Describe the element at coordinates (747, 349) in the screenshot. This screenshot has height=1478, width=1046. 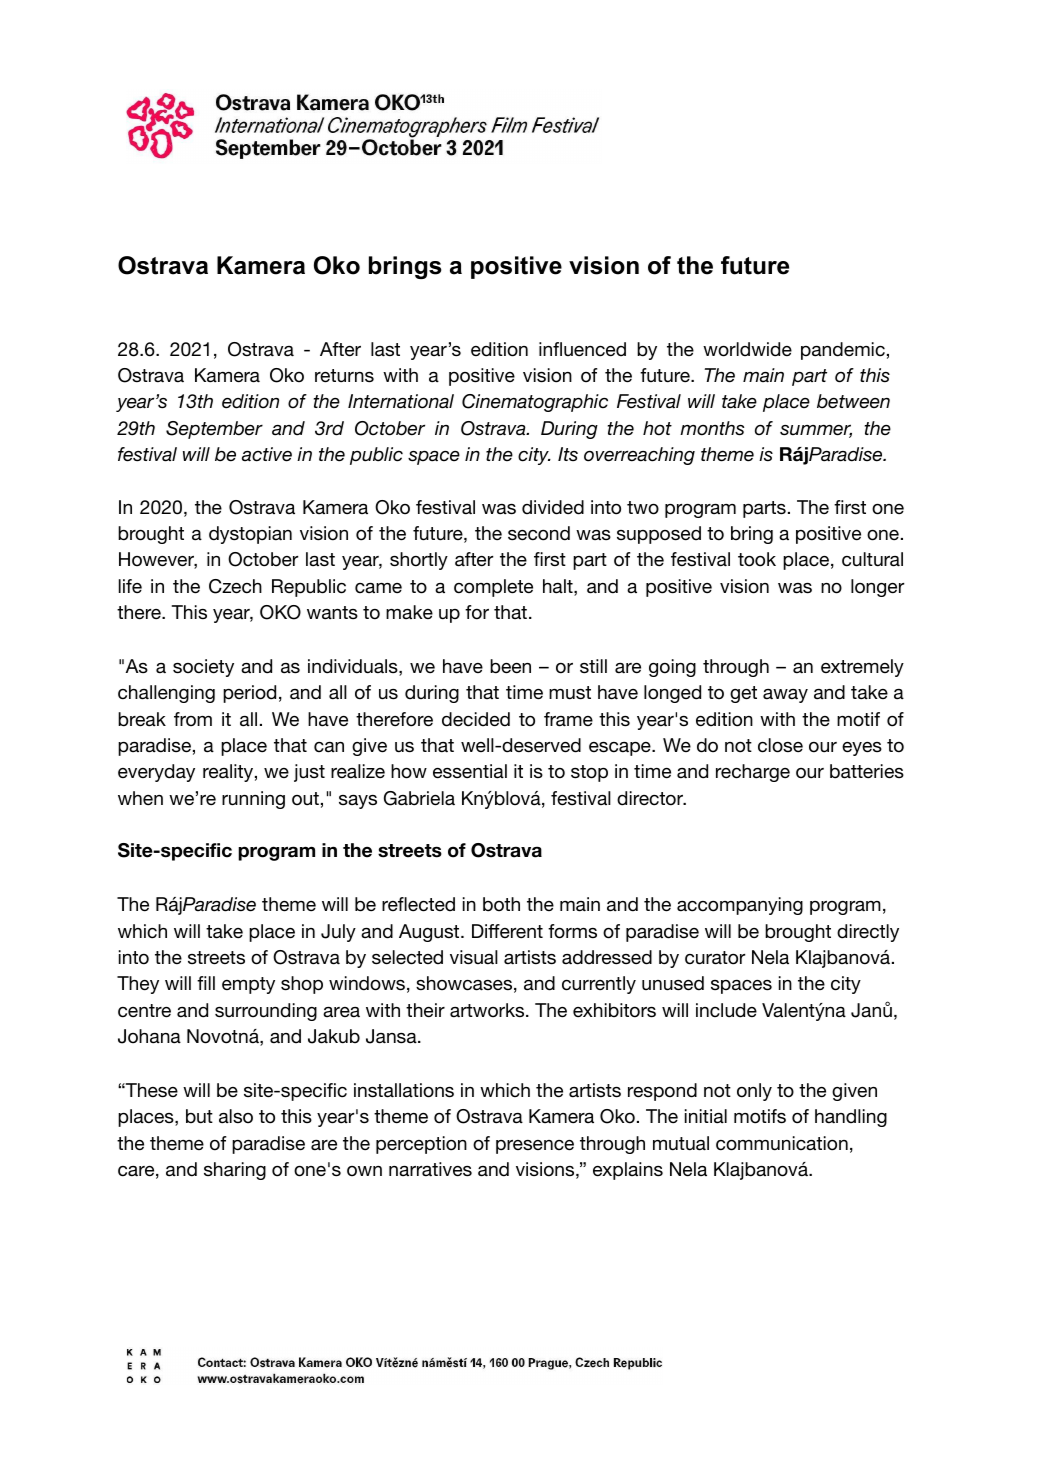
I see `worldwide` at that location.
